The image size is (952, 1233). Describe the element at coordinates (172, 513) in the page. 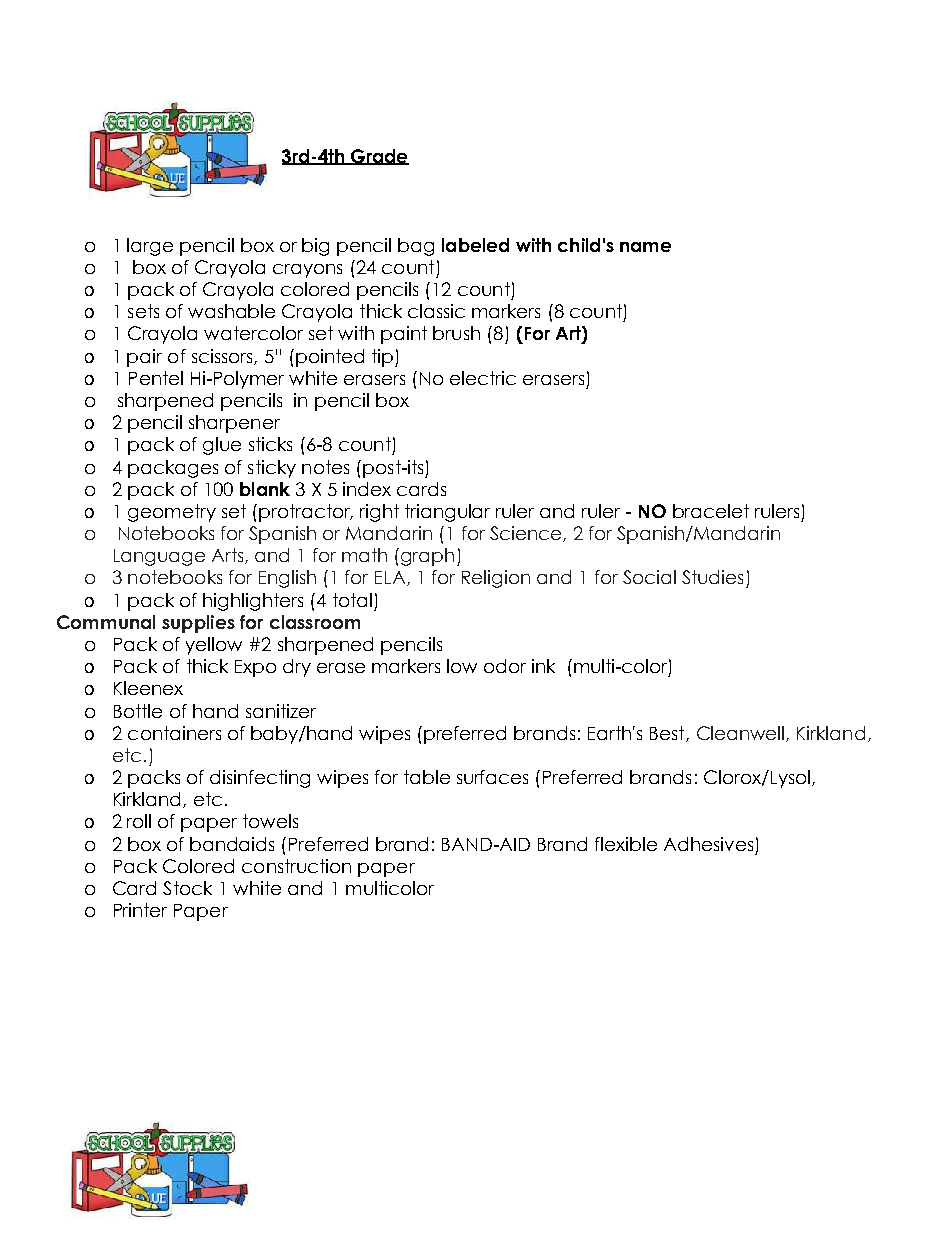

I see `geometry` at that location.
